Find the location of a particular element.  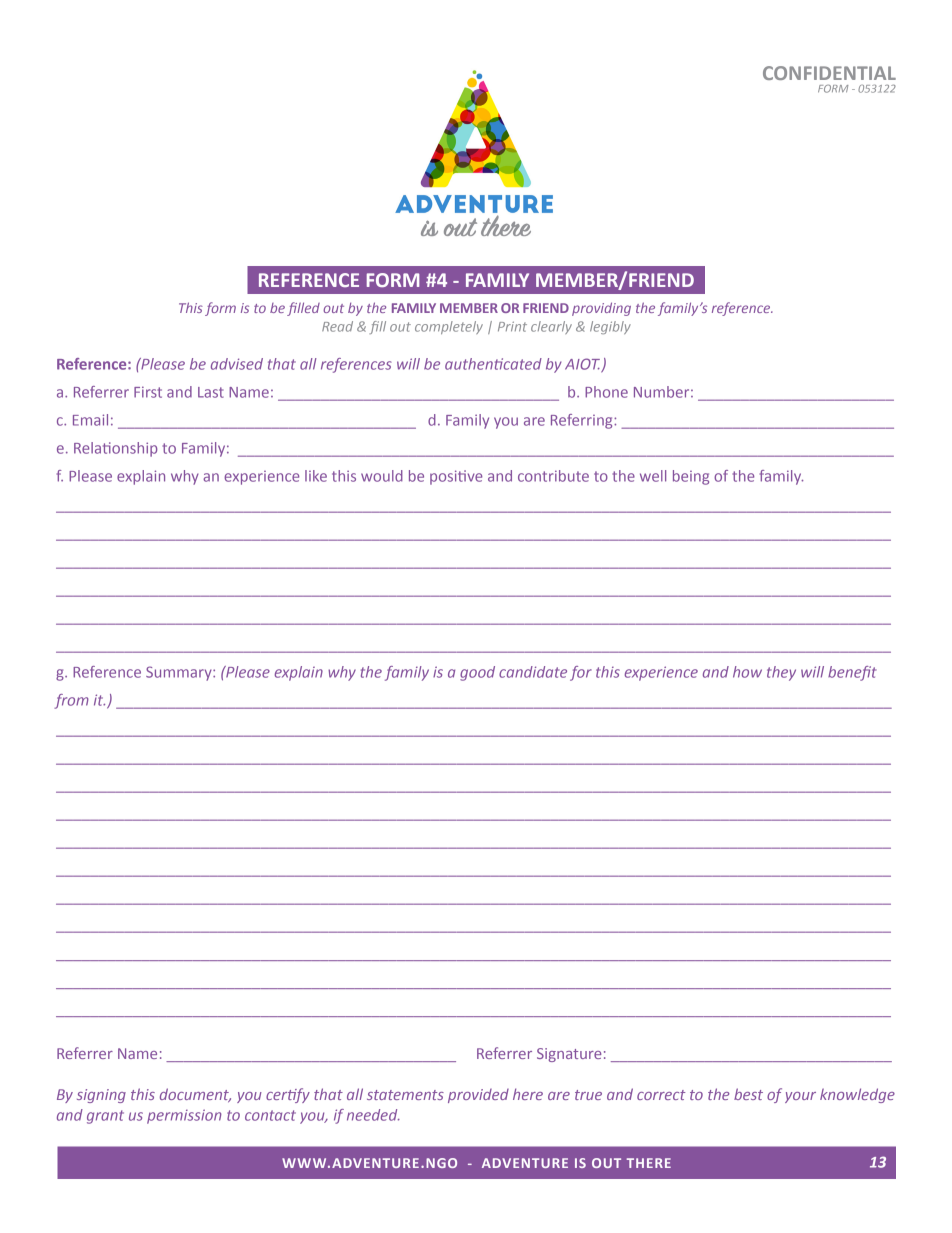

provided is located at coordinates (478, 1096).
